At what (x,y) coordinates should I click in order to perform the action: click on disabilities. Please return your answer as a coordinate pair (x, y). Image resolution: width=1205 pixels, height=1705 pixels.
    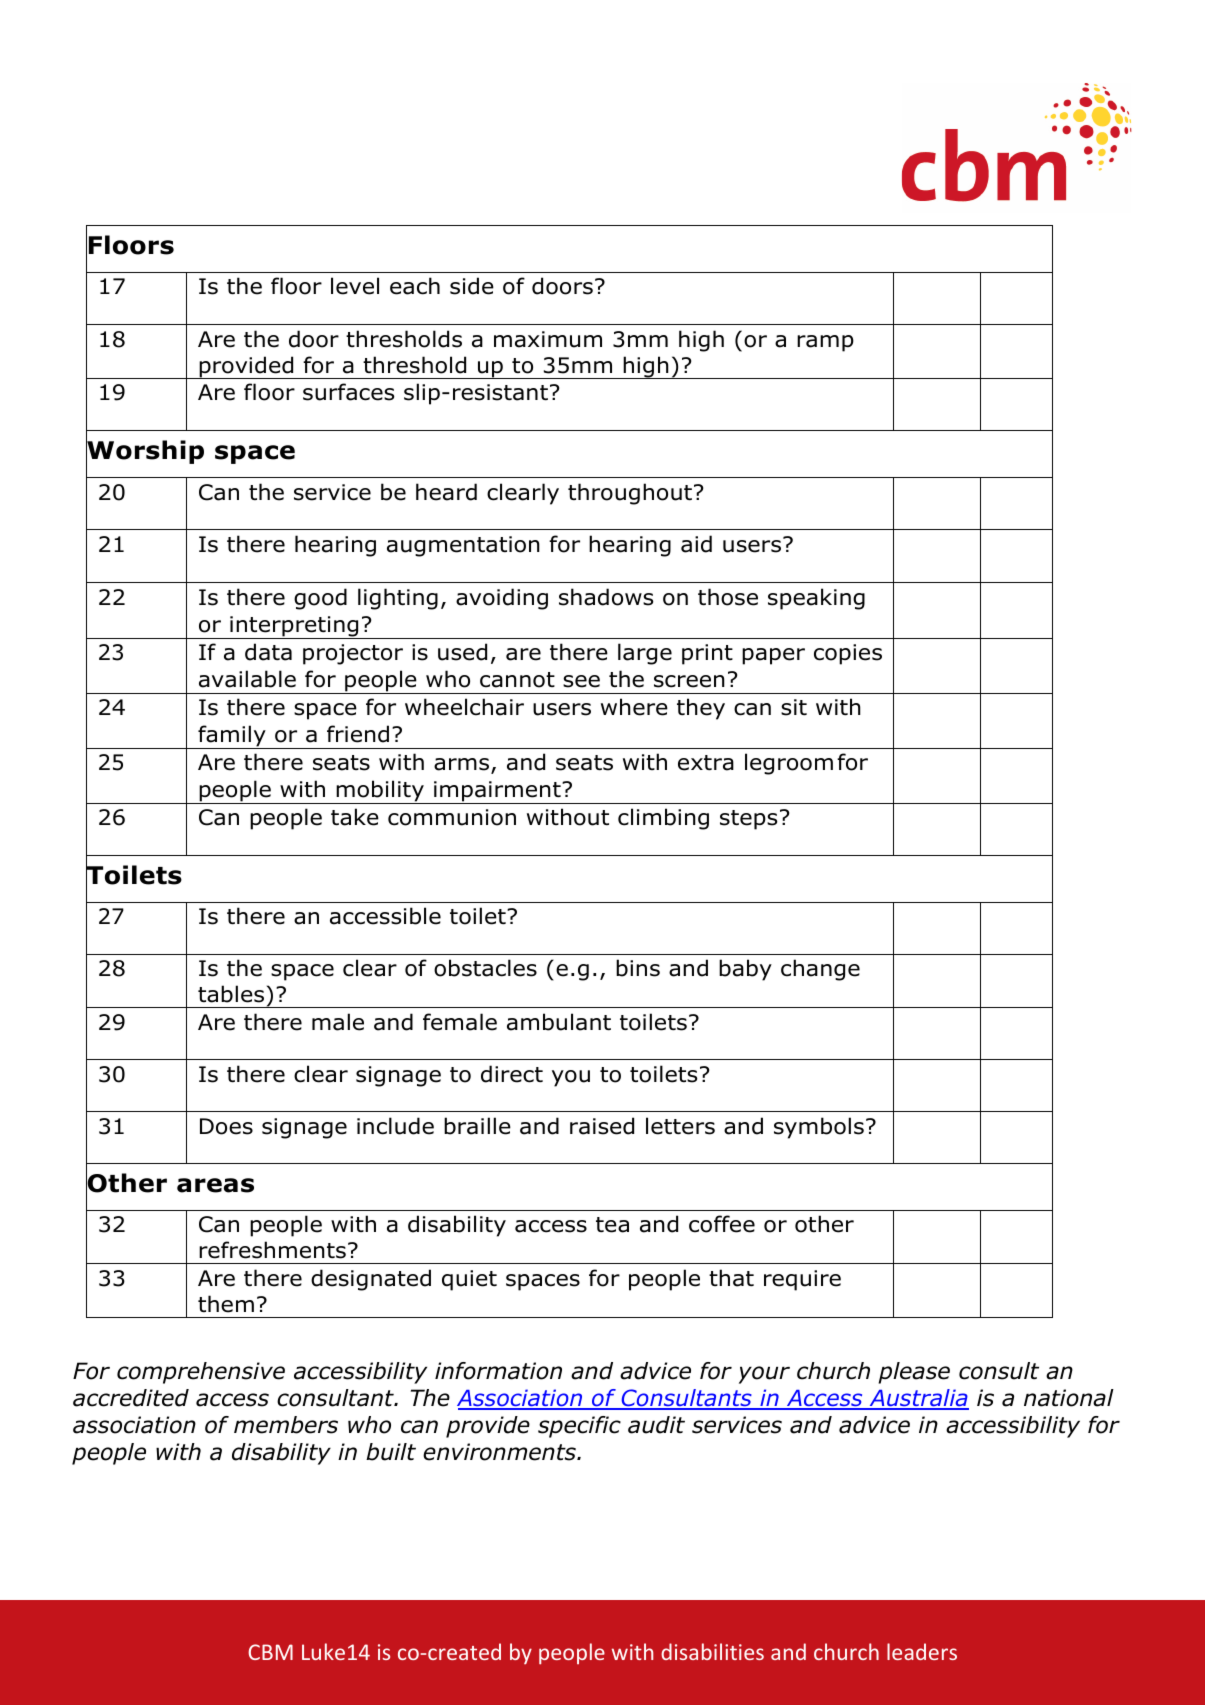
    Looking at the image, I should click on (712, 1651).
